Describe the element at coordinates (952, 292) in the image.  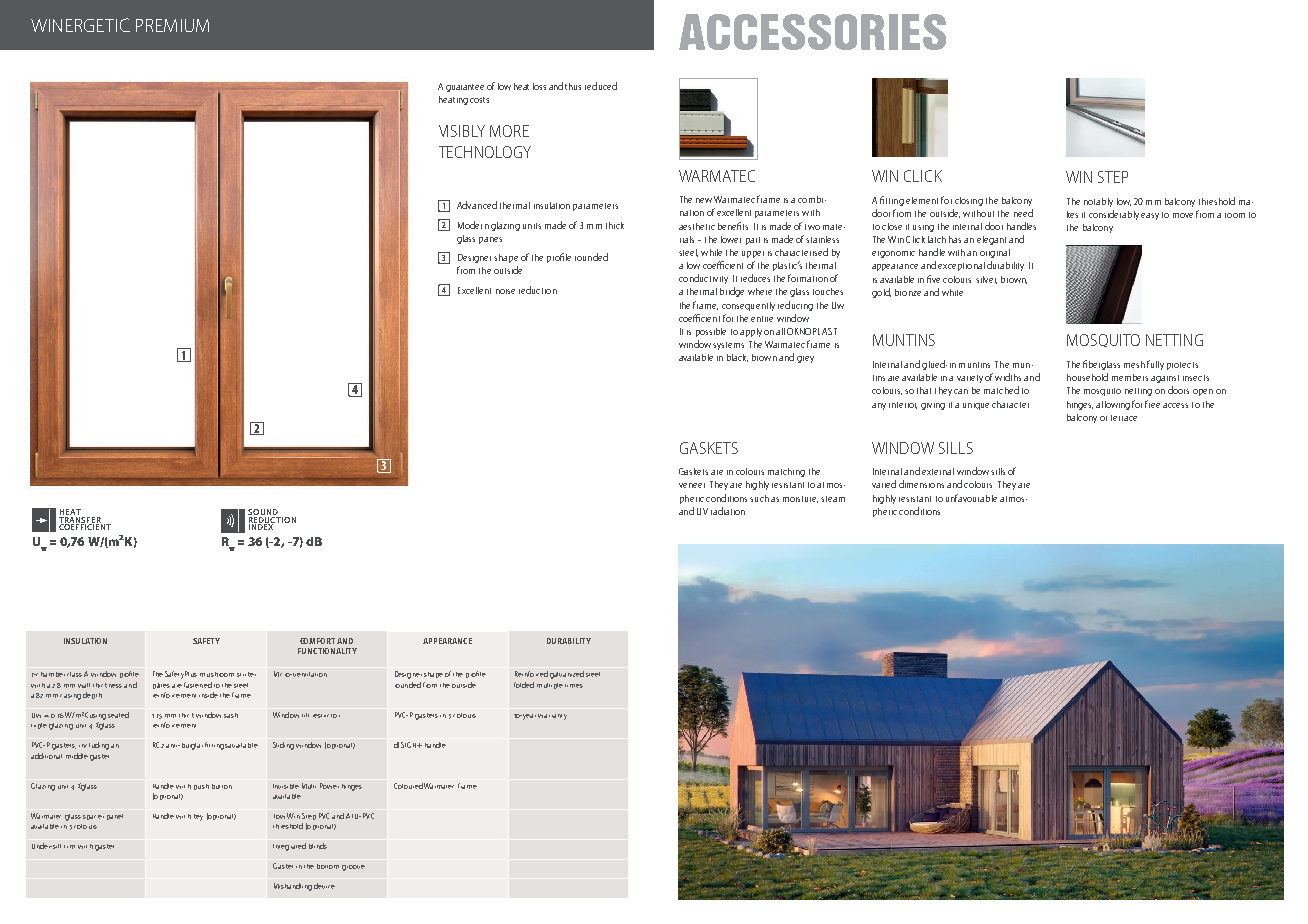
I see `white` at that location.
